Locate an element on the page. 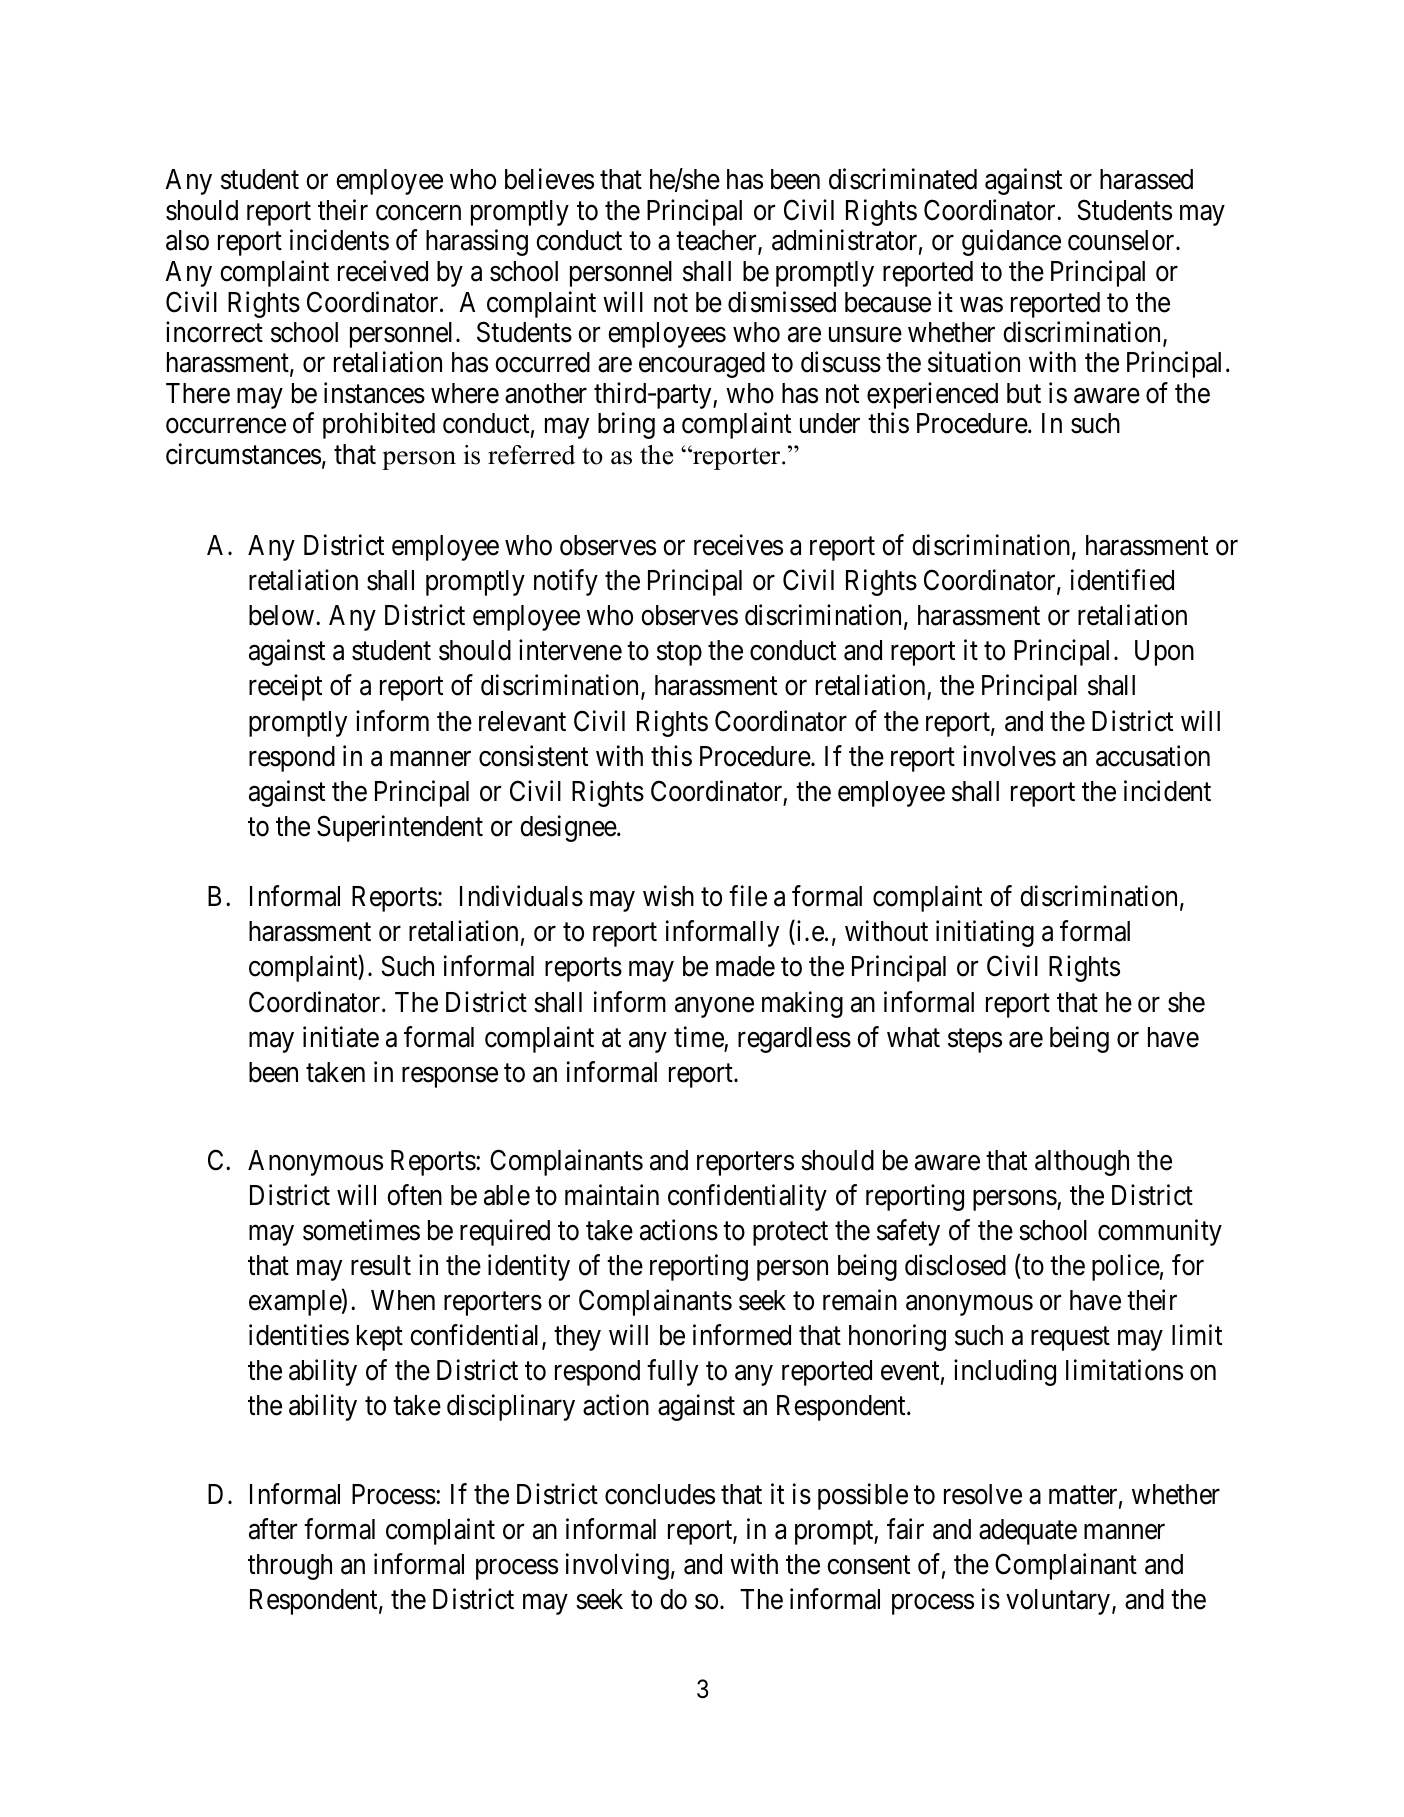  received is located at coordinates (383, 271).
